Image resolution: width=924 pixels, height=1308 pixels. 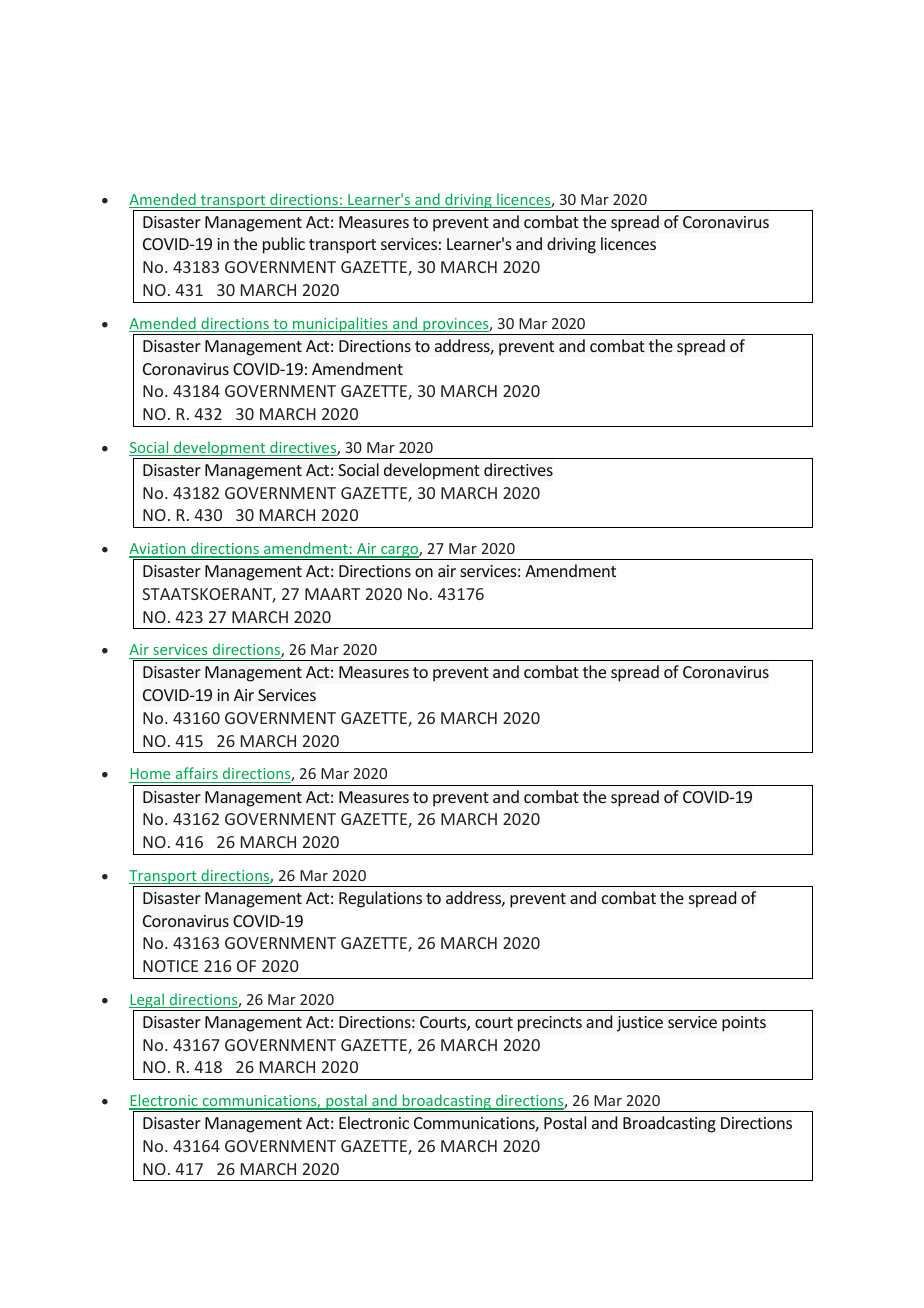 What do you see at coordinates (151, 775) in the screenshot?
I see `Home` at bounding box center [151, 775].
